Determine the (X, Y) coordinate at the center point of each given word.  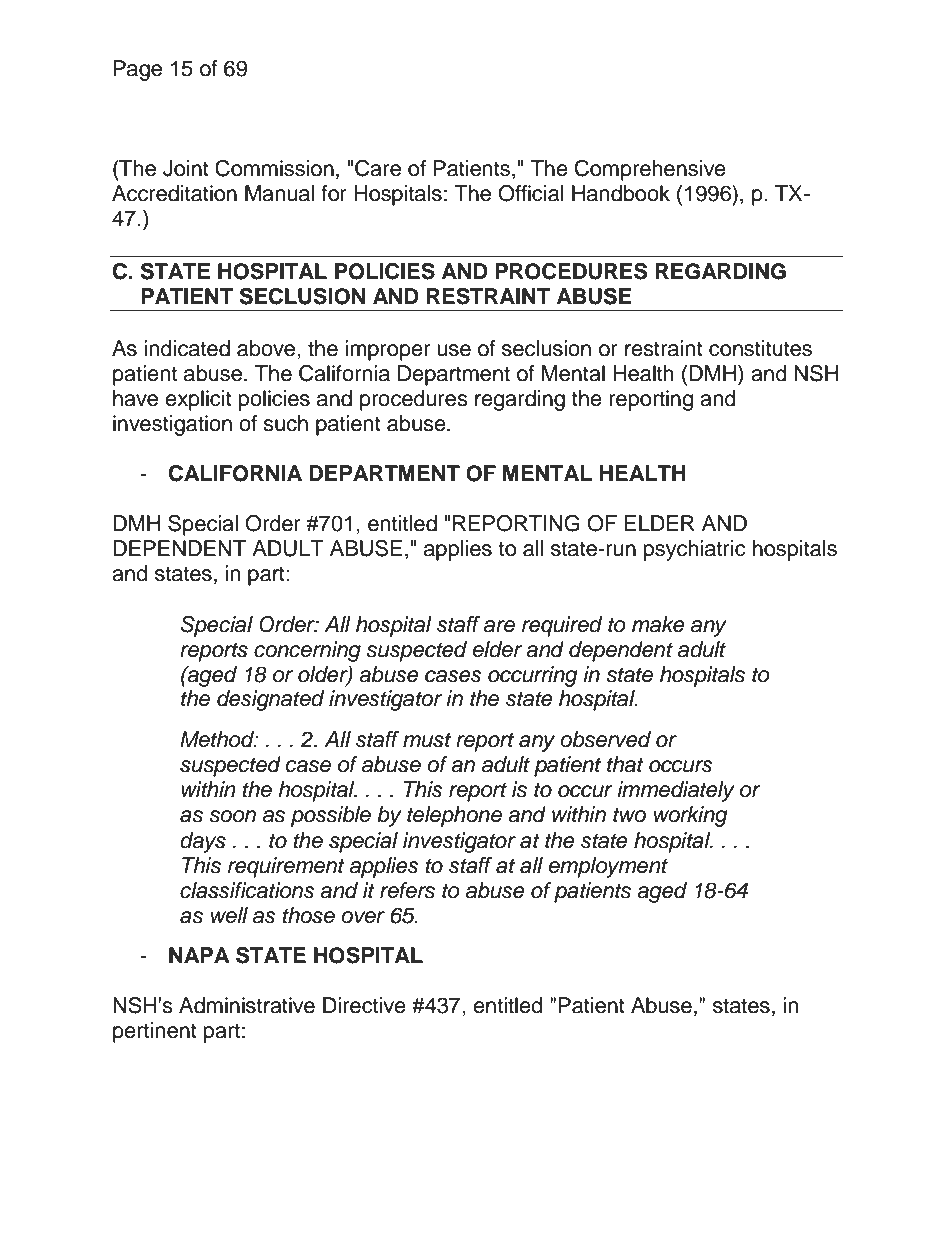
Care (378, 168)
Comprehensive (650, 170)
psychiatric (695, 550)
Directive (364, 1005)
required (562, 626)
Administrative (247, 1005)
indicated (187, 348)
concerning (307, 651)
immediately (676, 791)
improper (387, 350)
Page (137, 70)
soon (232, 816)
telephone (454, 816)
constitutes (760, 348)
